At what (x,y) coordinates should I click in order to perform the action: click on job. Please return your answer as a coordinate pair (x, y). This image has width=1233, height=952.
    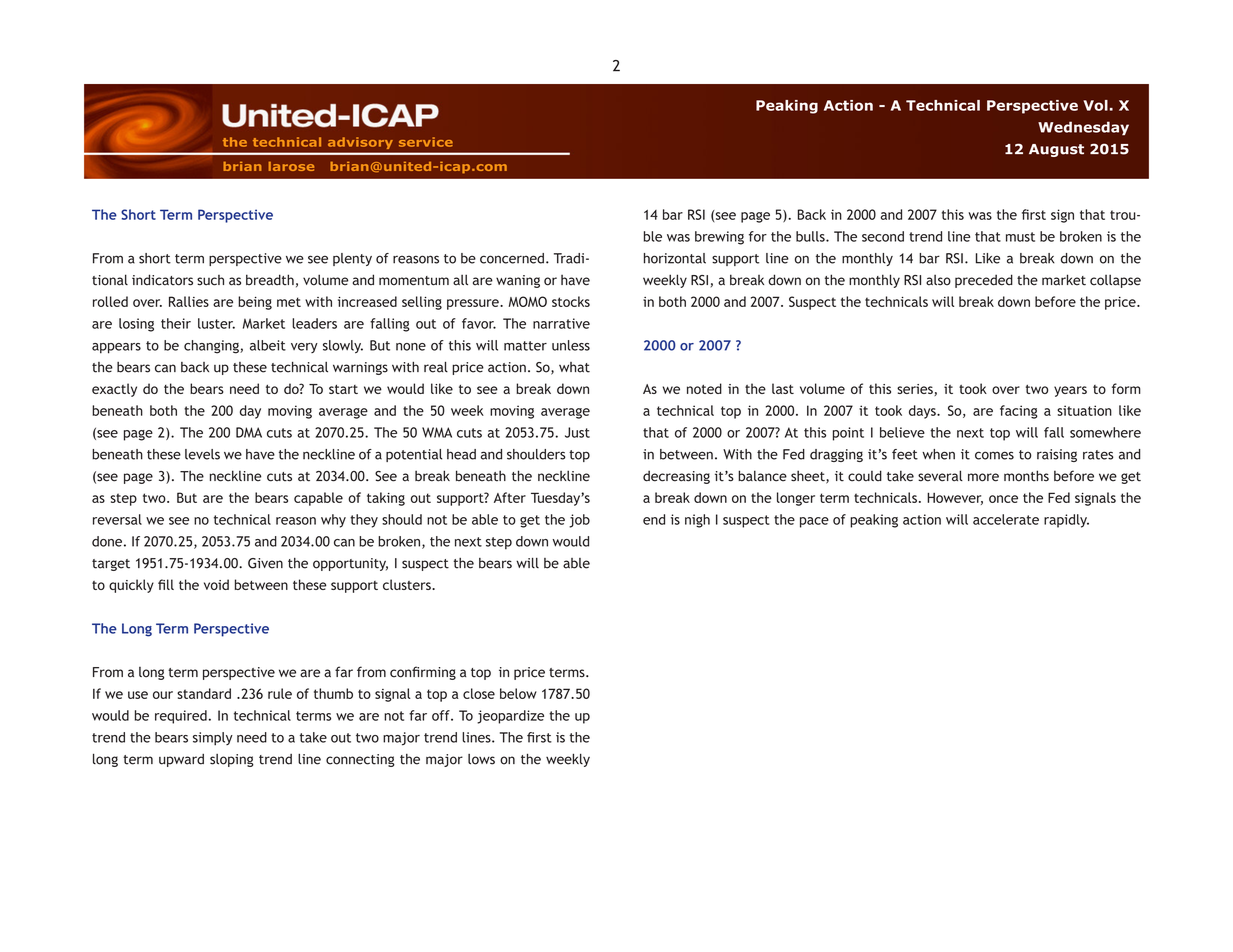
    Looking at the image, I should click on (579, 521).
